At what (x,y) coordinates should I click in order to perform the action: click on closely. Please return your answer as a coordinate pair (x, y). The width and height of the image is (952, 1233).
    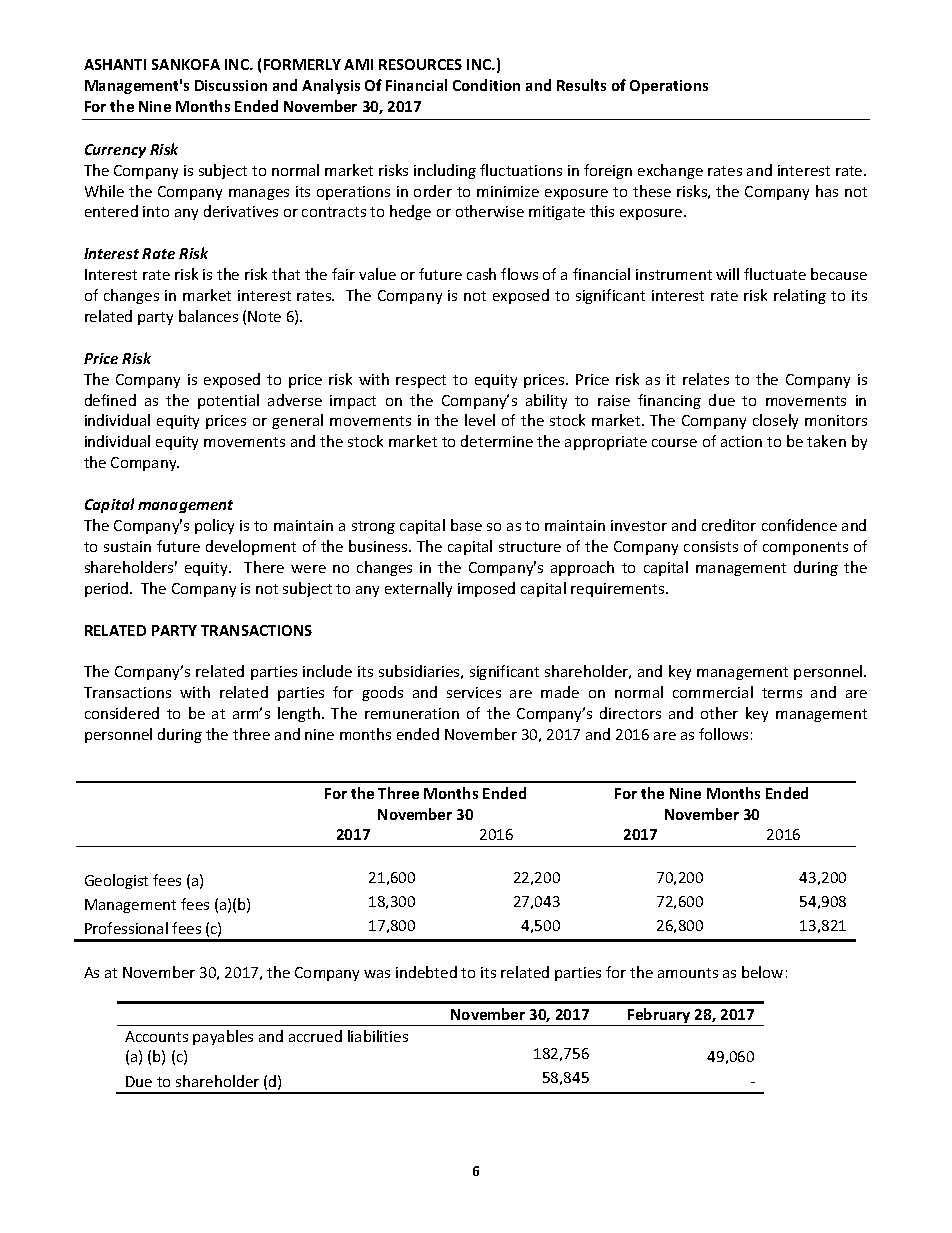
    Looking at the image, I should click on (775, 421).
